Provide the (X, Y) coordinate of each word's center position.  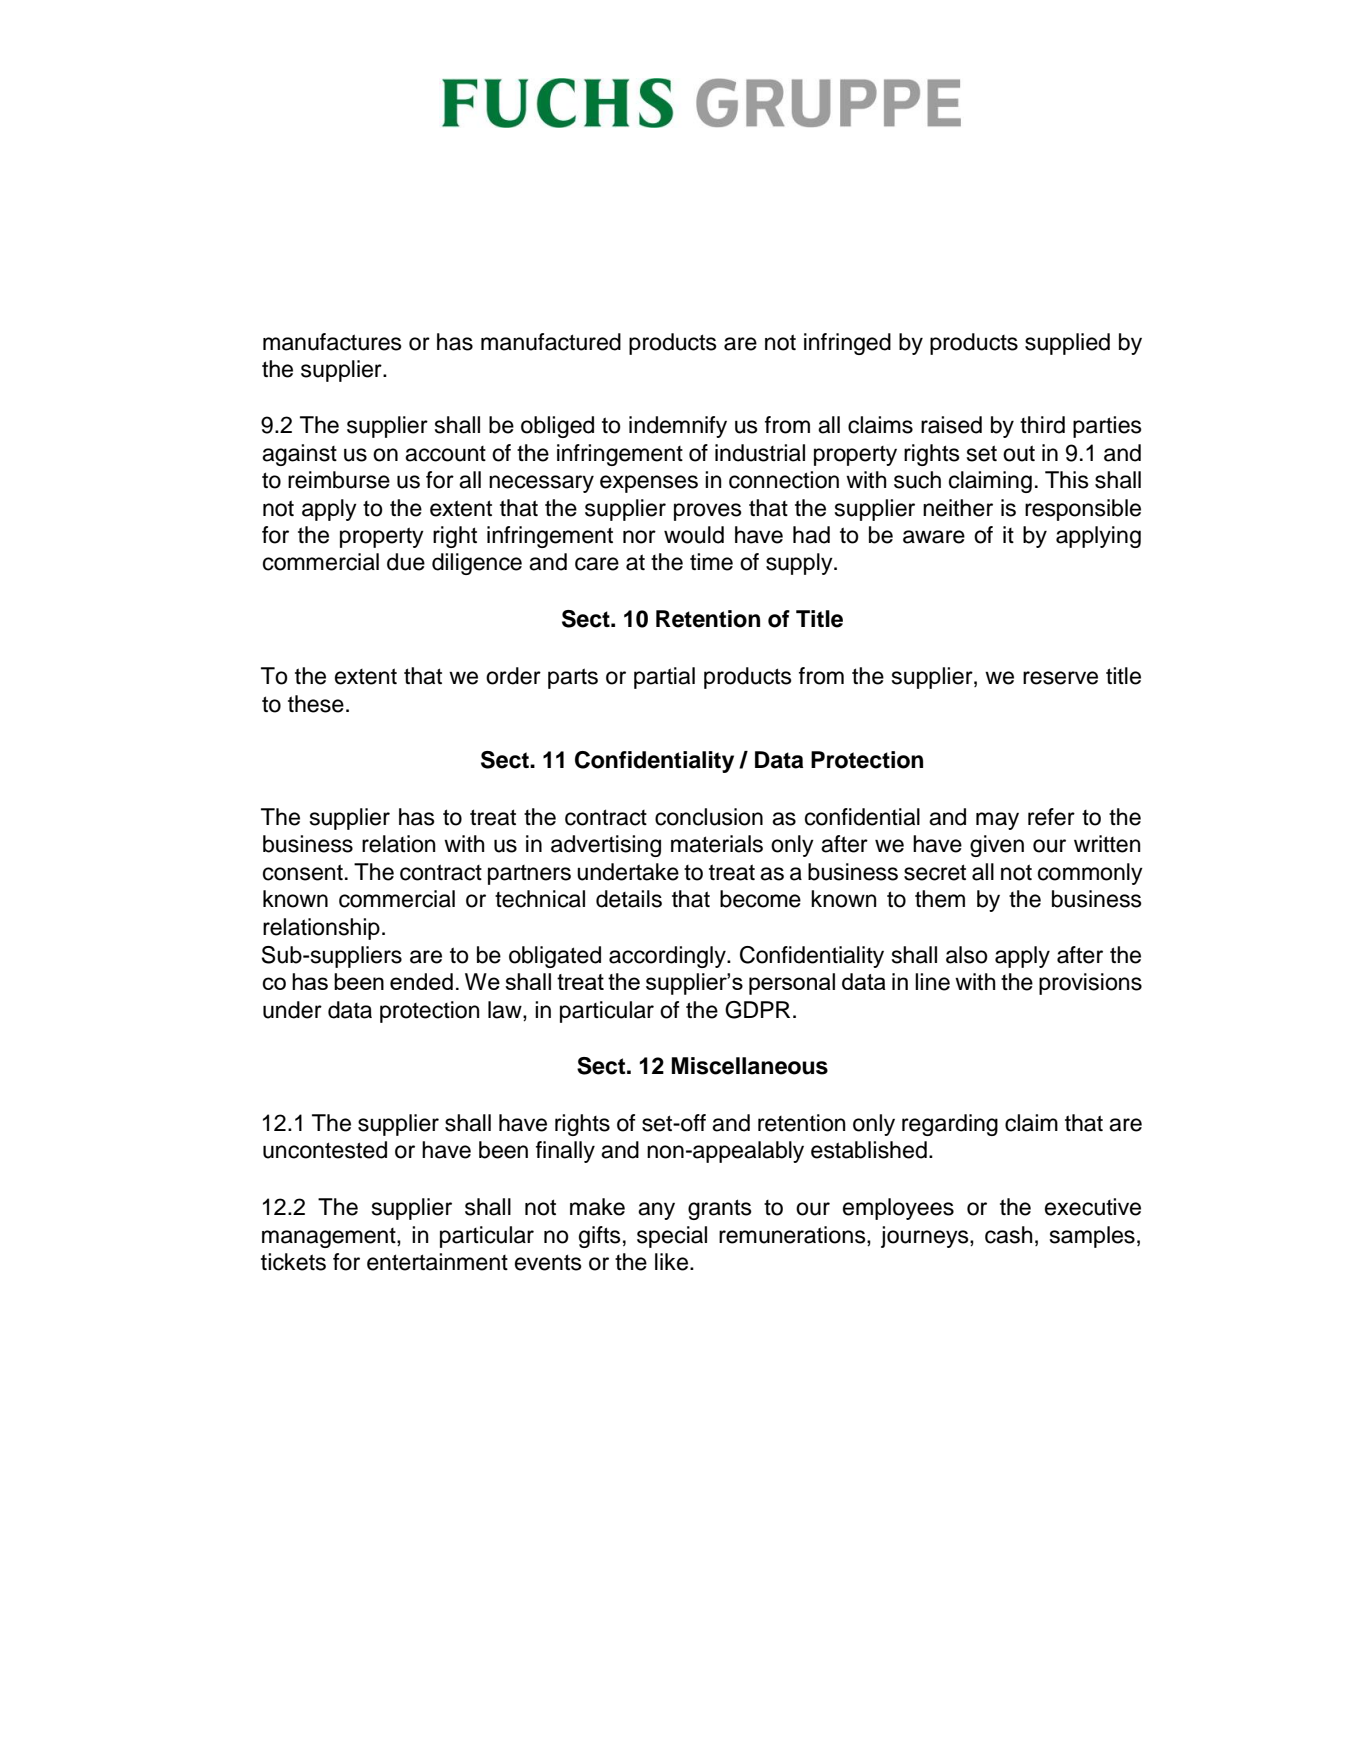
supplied (1067, 344)
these (316, 704)
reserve (1060, 678)
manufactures (332, 342)
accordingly (668, 957)
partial (664, 678)
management (330, 1238)
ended (421, 981)
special (672, 1237)
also (967, 955)
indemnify (678, 427)
